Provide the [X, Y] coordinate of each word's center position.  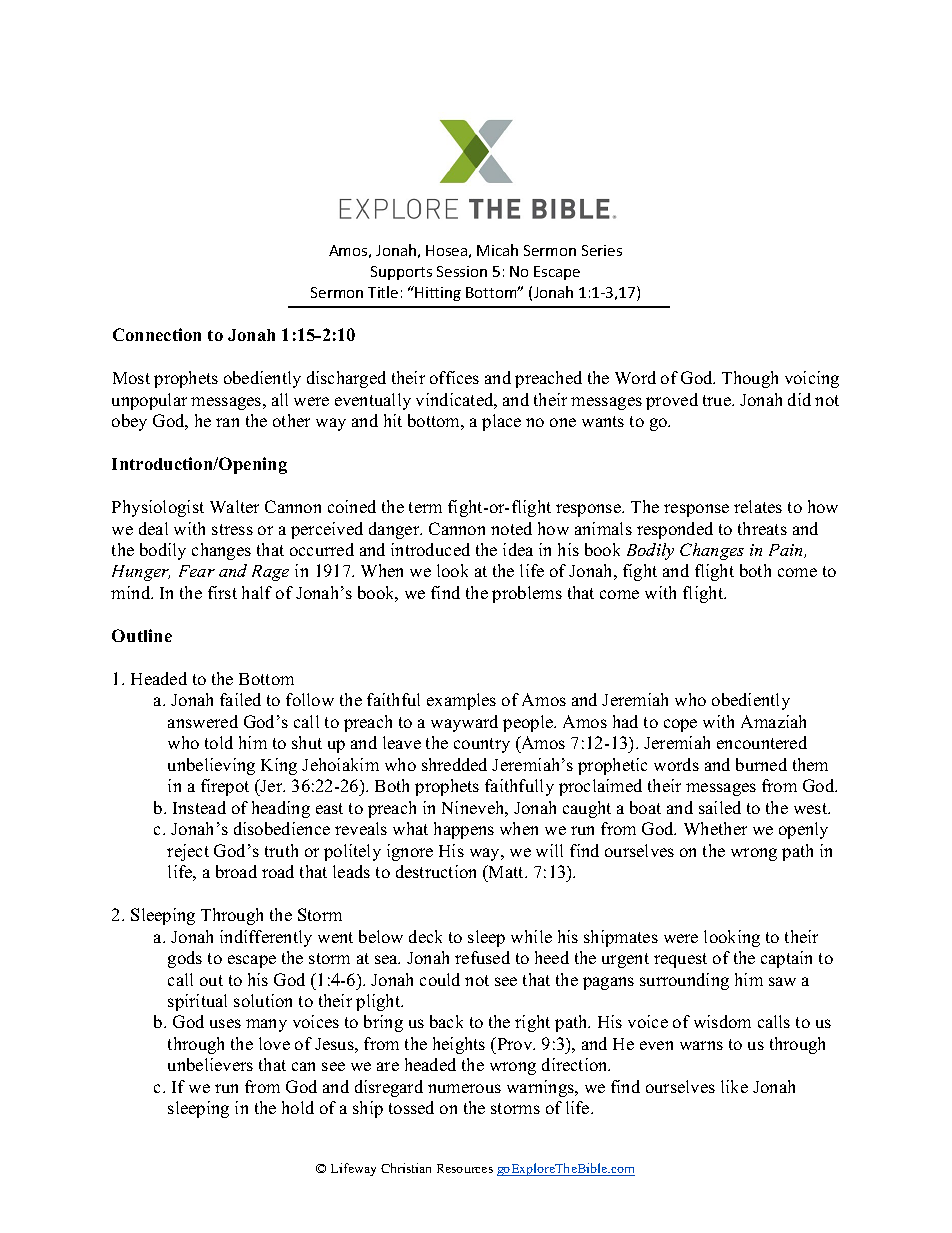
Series [602, 250]
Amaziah [773, 721]
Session [462, 271]
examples [461, 701]
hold [298, 1107]
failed [240, 699]
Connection [157, 334]
